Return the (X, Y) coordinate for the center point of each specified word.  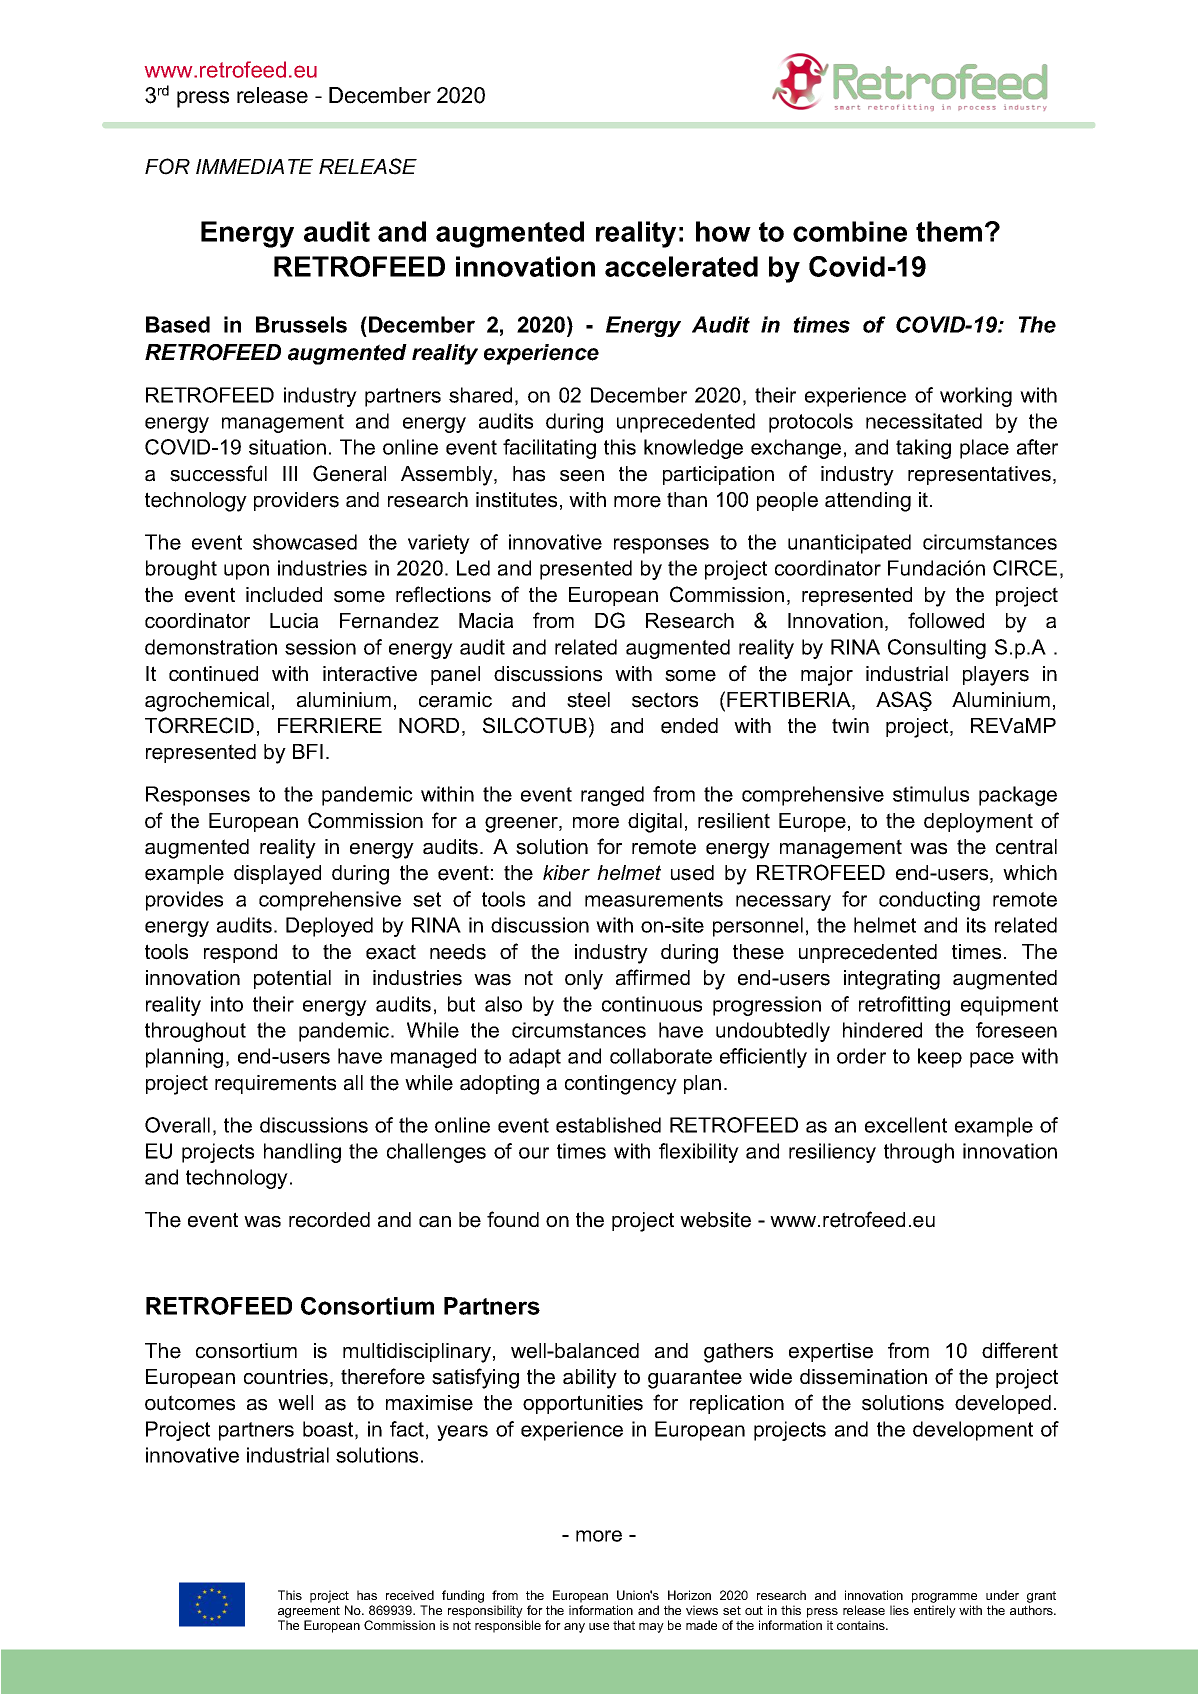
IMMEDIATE (254, 166)
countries (286, 1377)
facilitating (549, 449)
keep (940, 1058)
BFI (308, 751)
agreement (309, 1612)
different (1020, 1350)
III (290, 473)
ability (590, 1379)
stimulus (931, 794)
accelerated (681, 266)
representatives (979, 475)
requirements (275, 1084)
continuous (652, 1004)
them (949, 231)
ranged (612, 796)
